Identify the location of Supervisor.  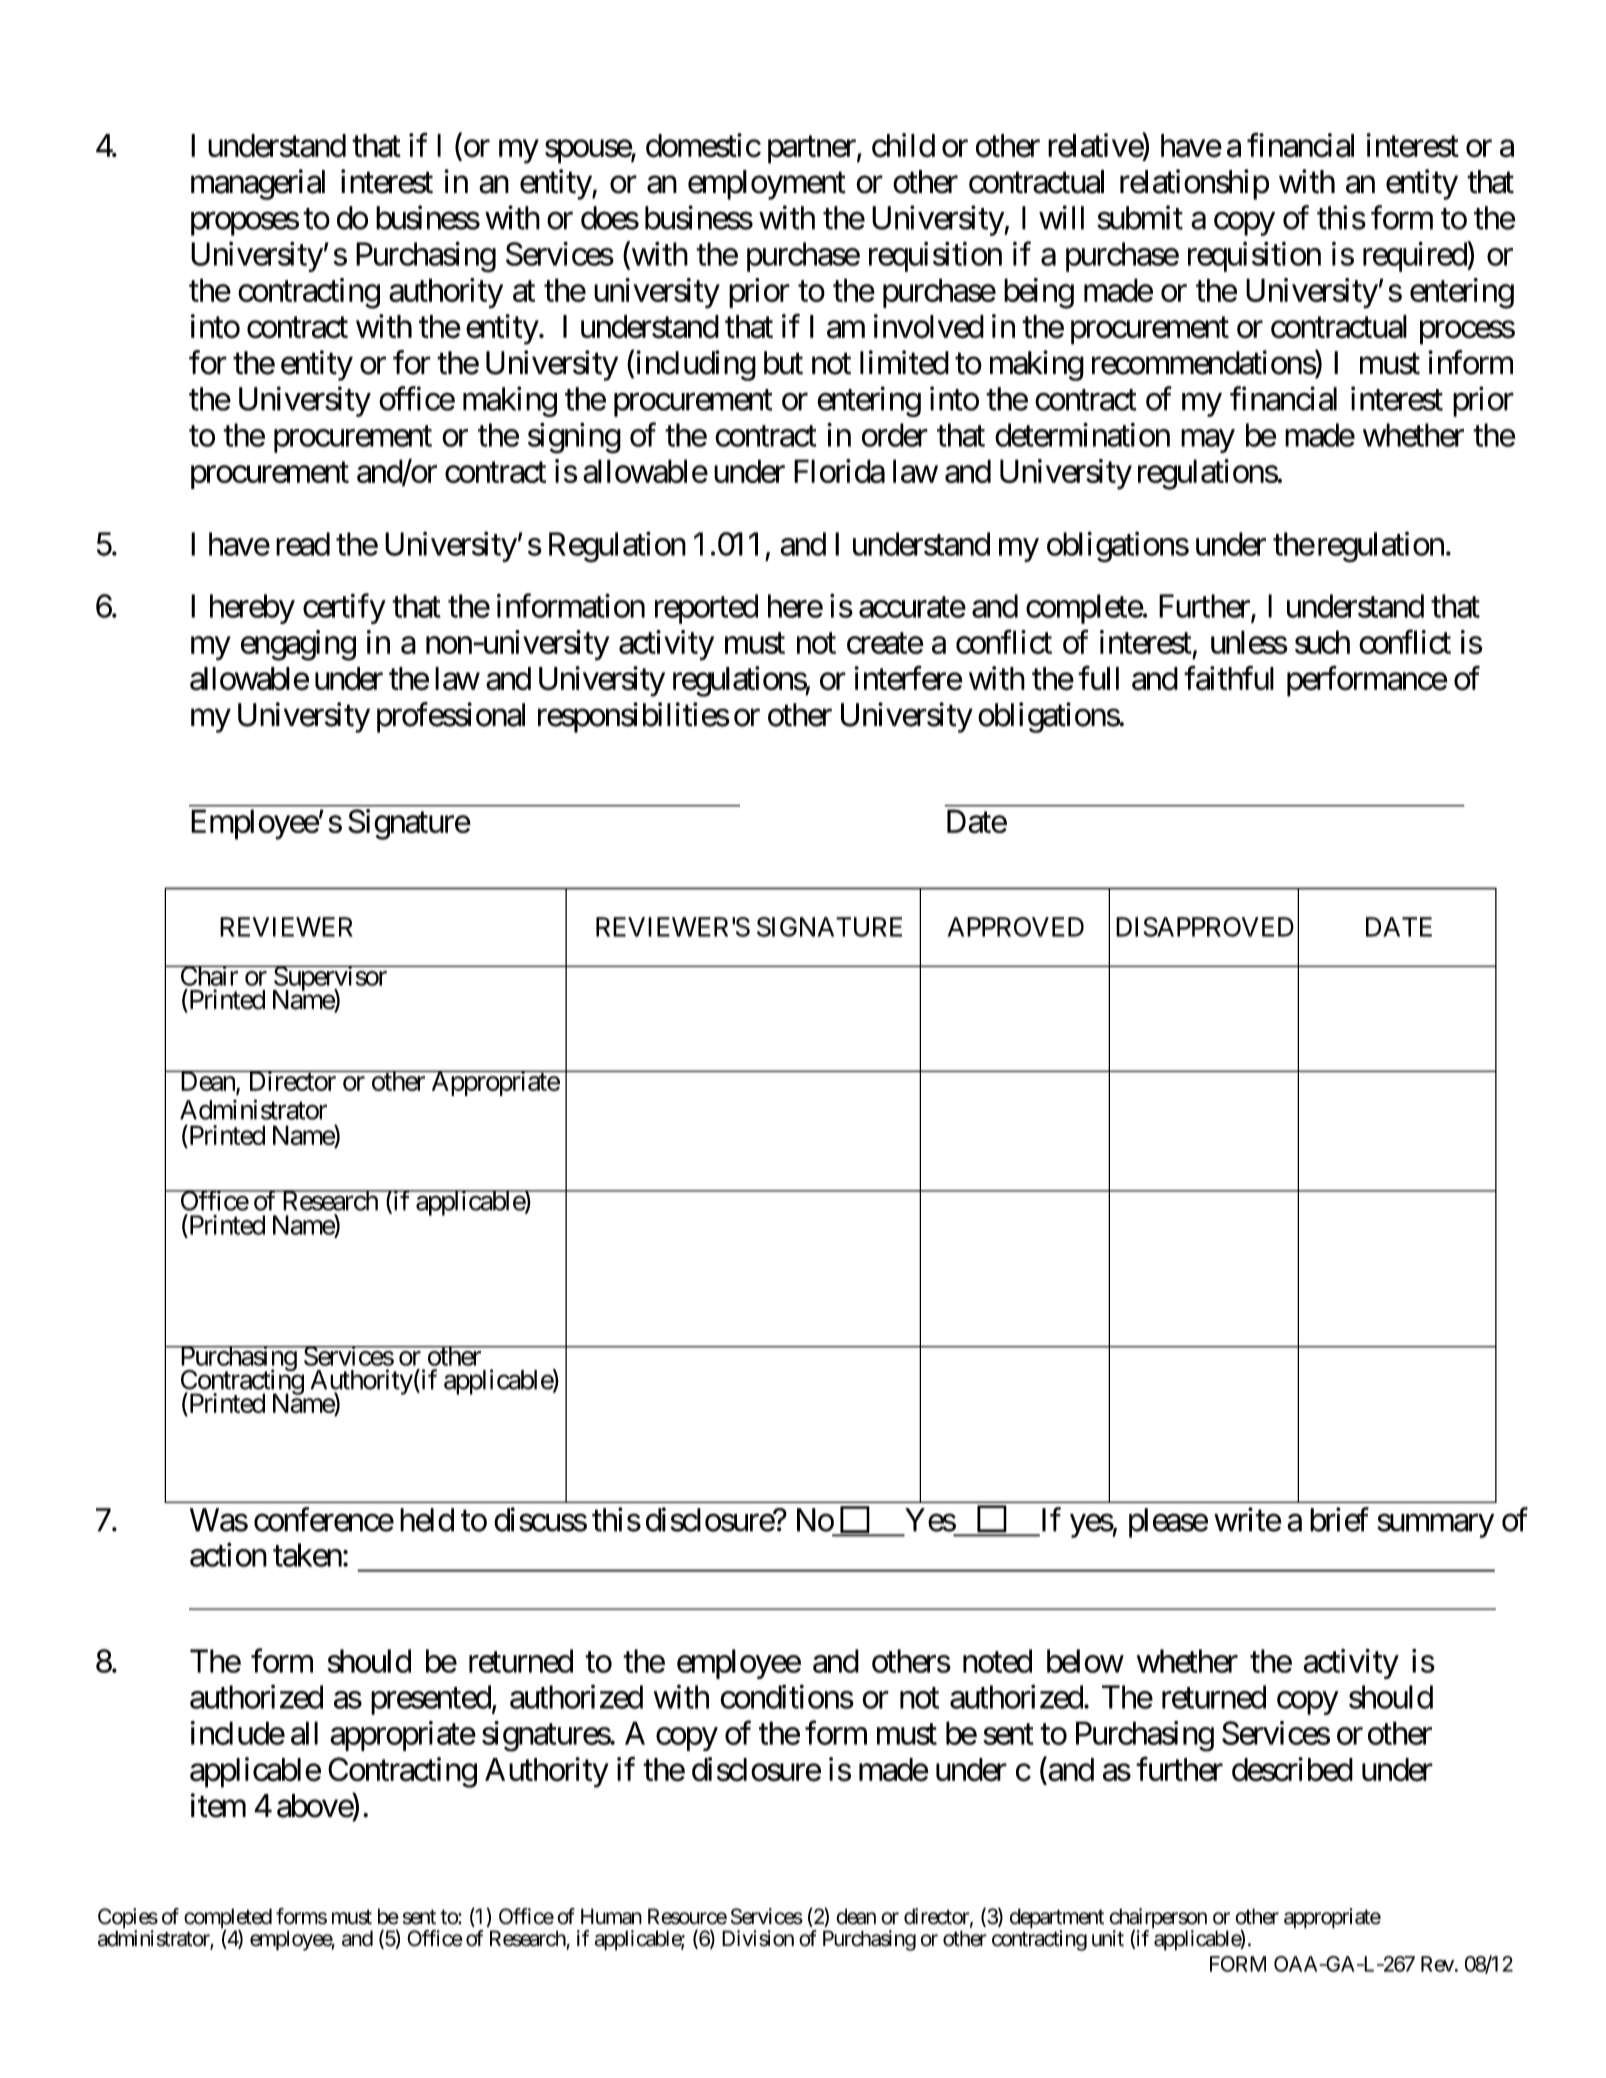
(330, 979).
